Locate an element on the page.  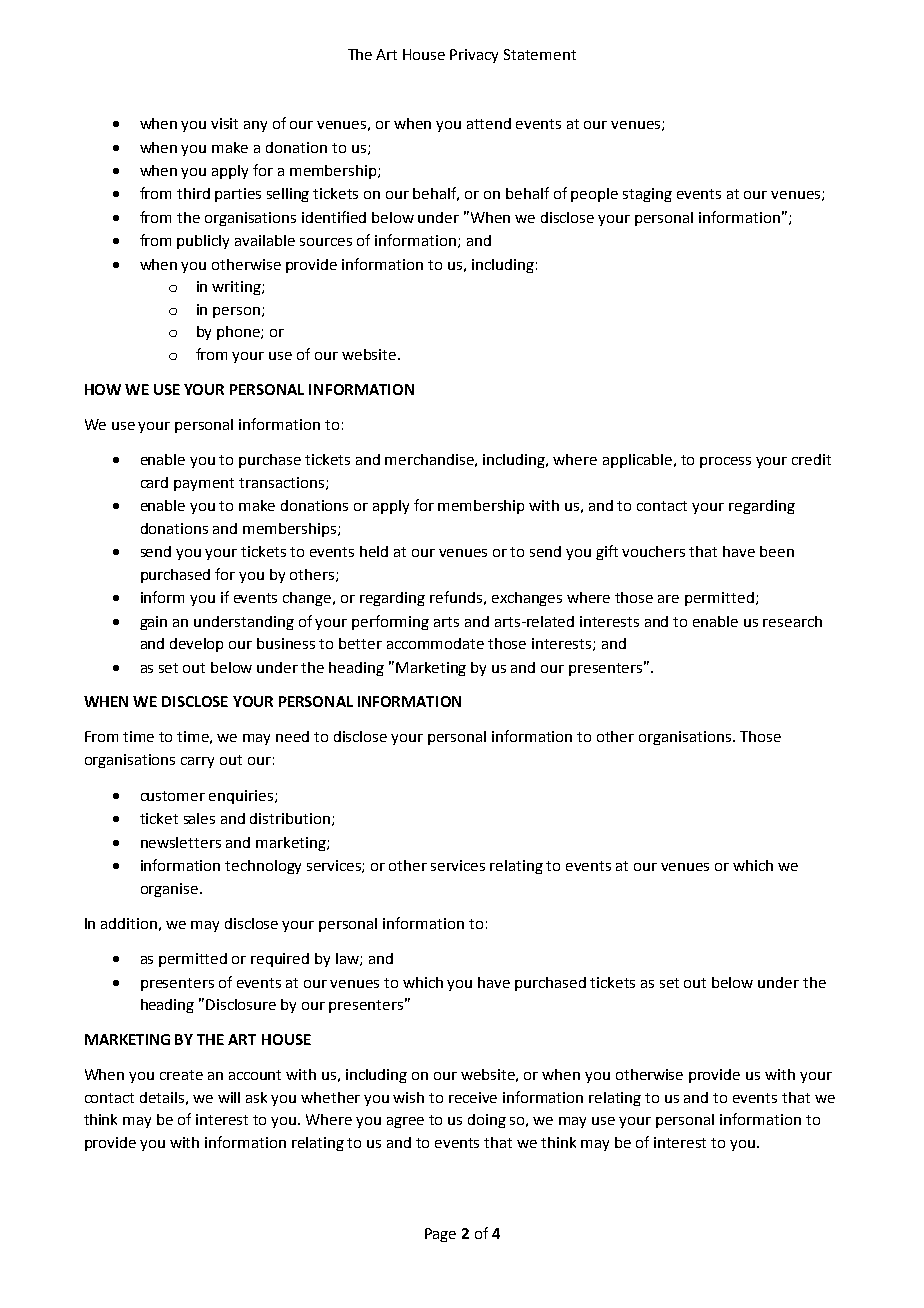
develop is located at coordinates (196, 645).
